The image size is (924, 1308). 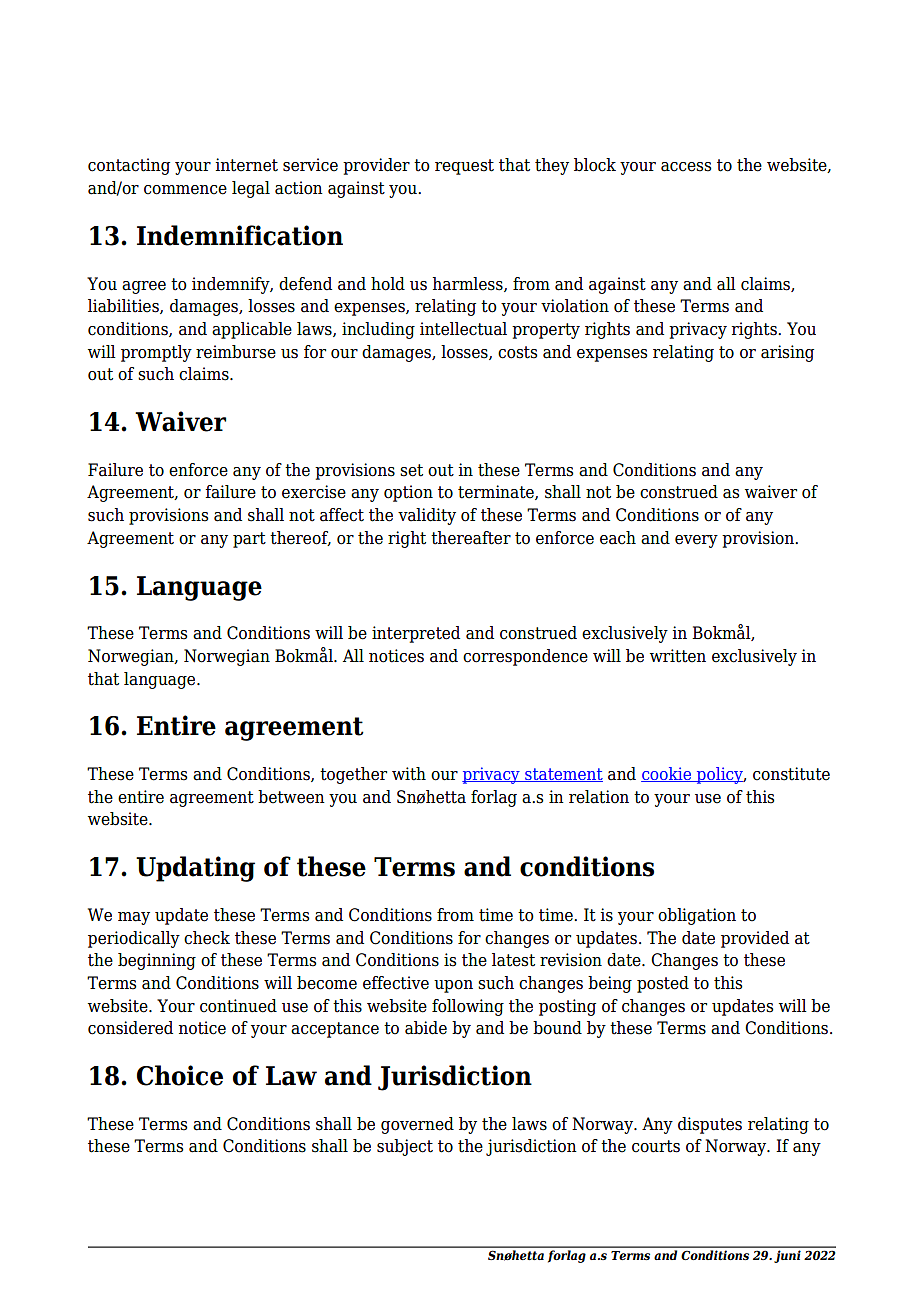 I want to click on Choice, so click(x=180, y=1075).
